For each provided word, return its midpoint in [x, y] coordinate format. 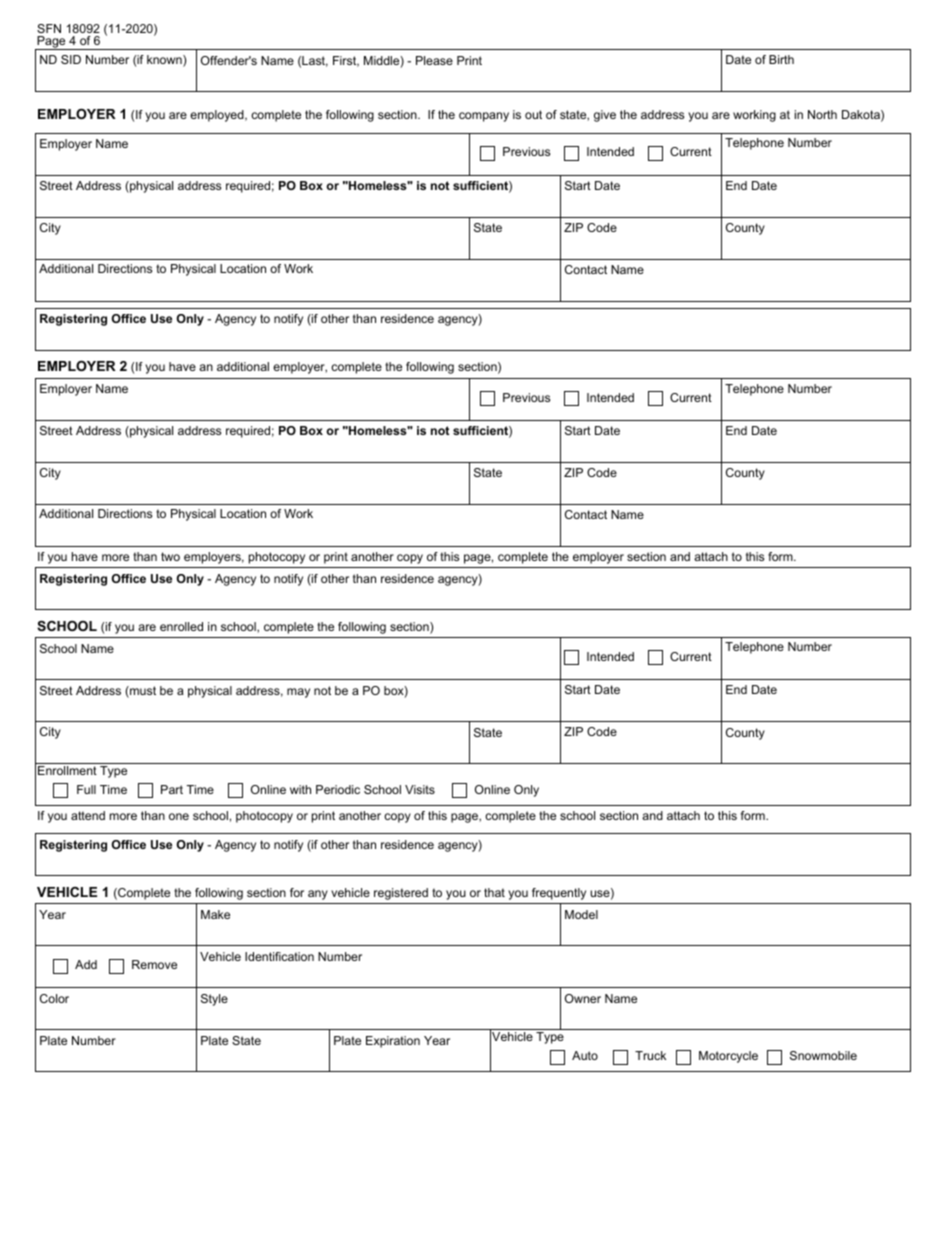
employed [218, 116]
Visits [420, 789]
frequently [559, 894]
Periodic [338, 789]
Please [434, 60]
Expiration [393, 1042]
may [298, 693]
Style [214, 1000]
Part [172, 789]
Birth [781, 59]
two [170, 556]
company [484, 117]
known [165, 61]
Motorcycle [728, 1057]
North [822, 114]
